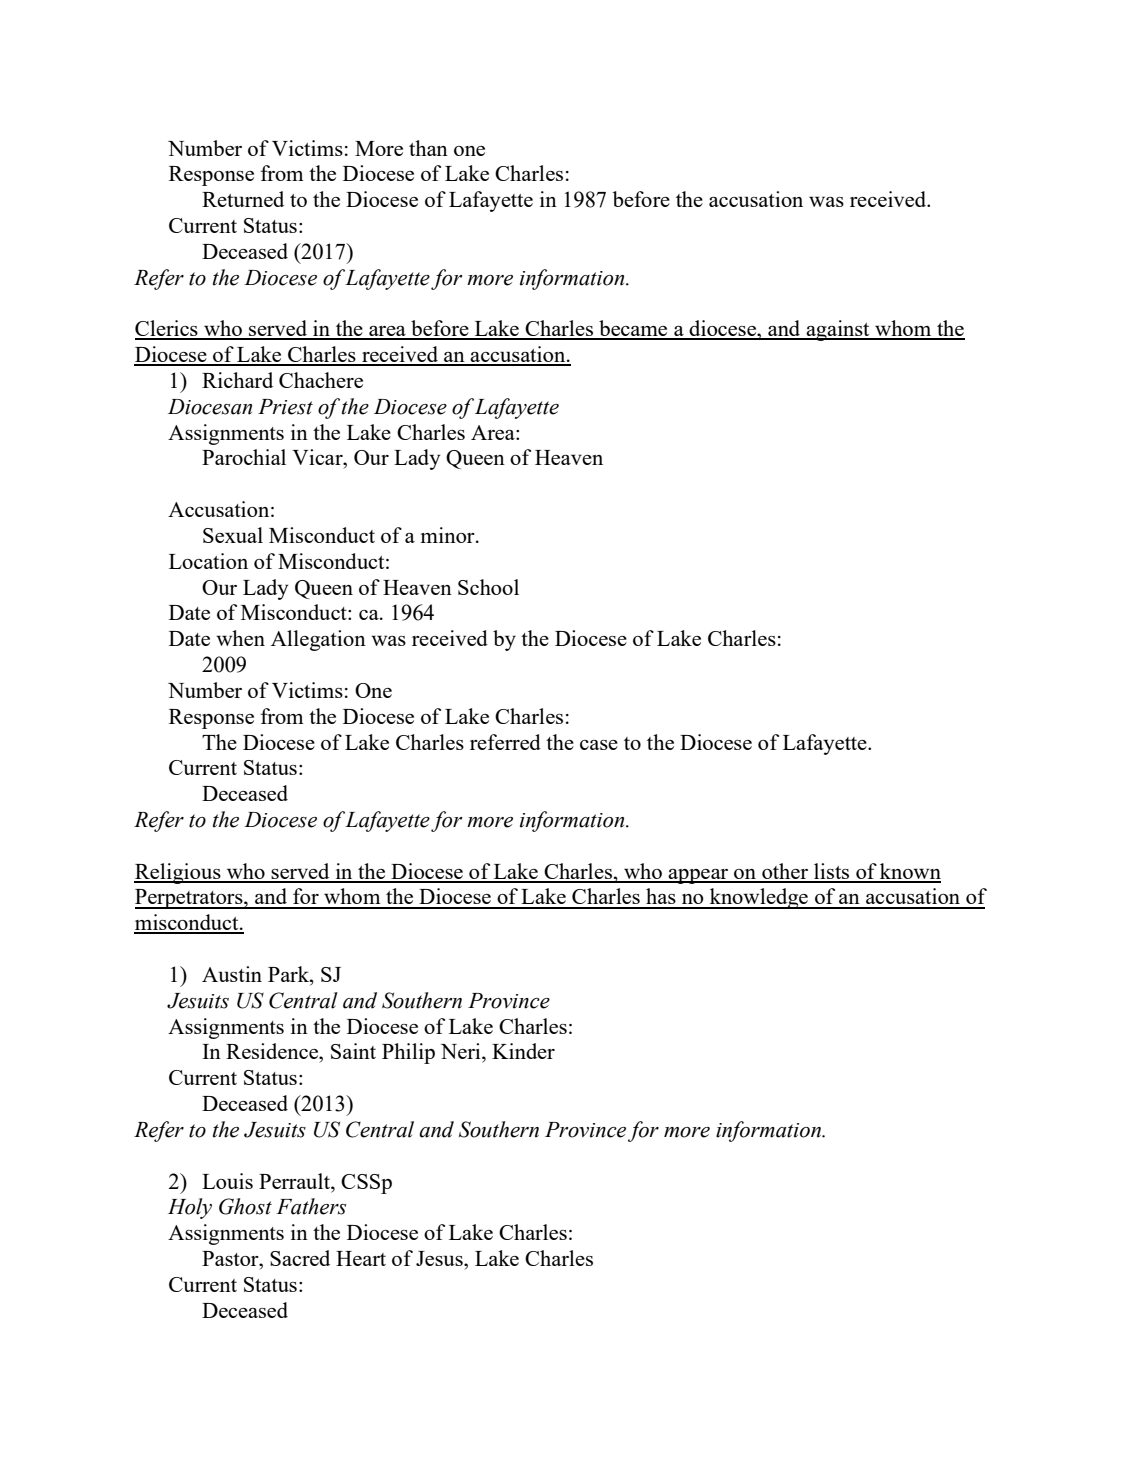 The height and width of the page is (1482, 1146). I want to click on when, so click(240, 638).
